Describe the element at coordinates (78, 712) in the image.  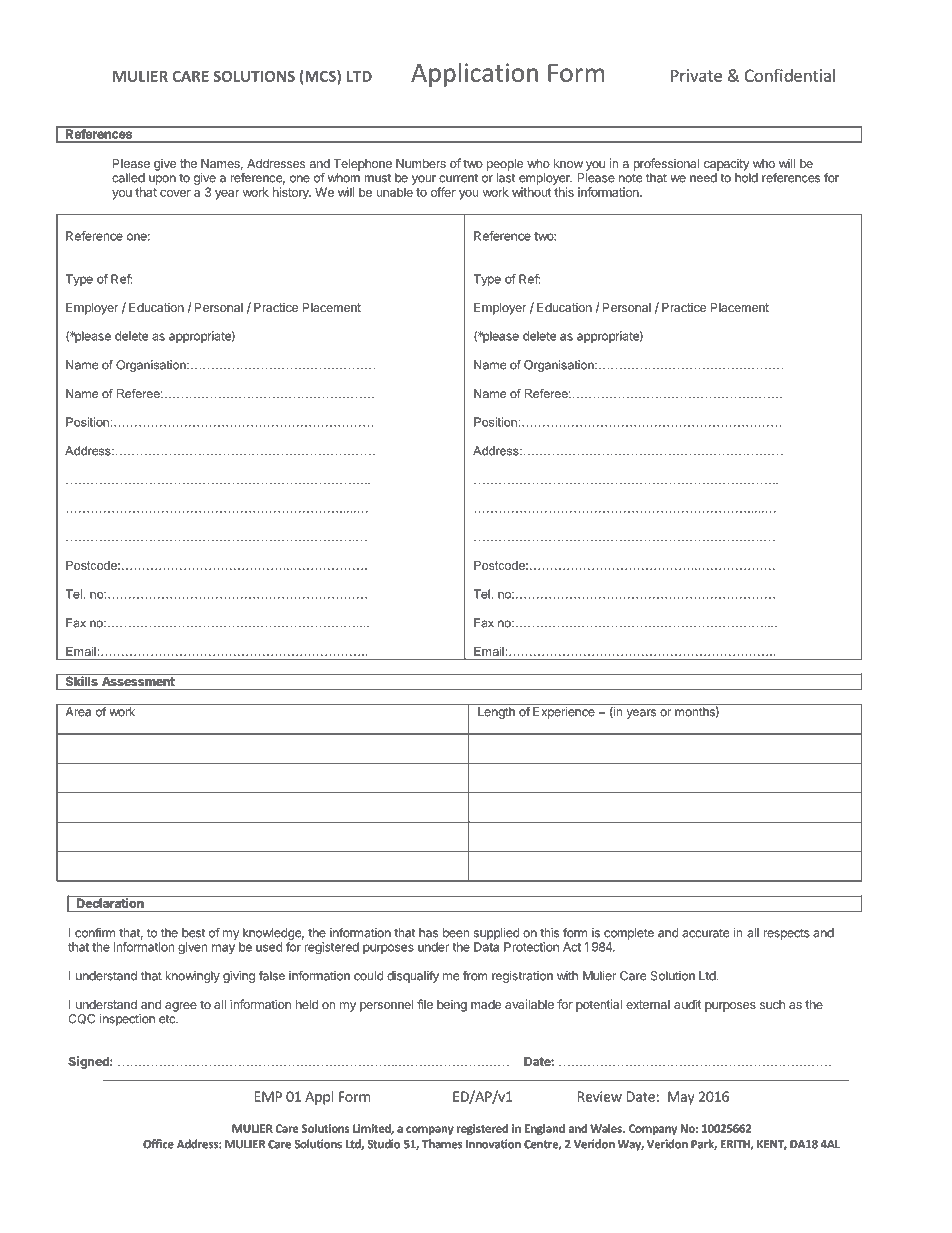
I see `Area` at that location.
